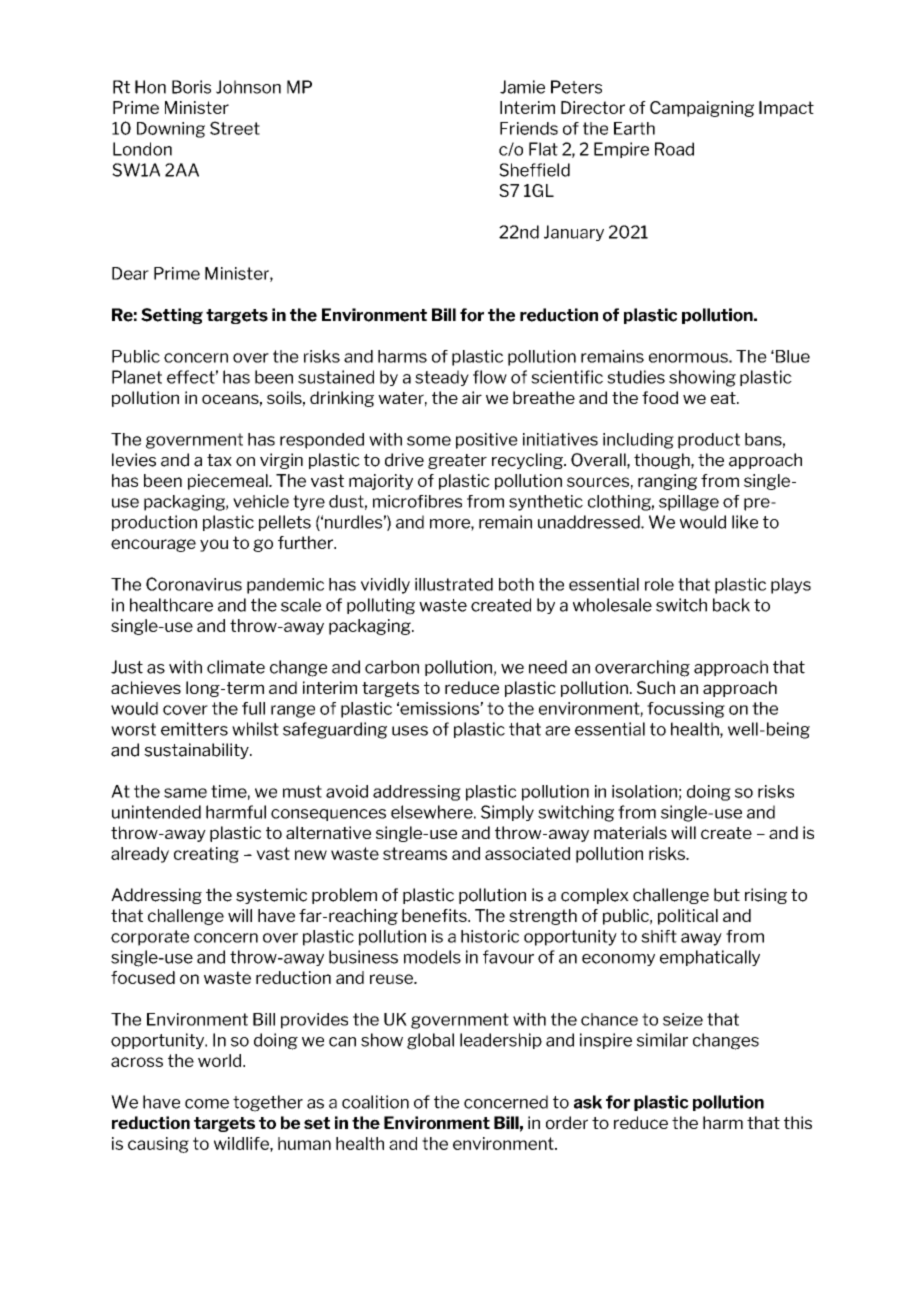 The image size is (924, 1308). Describe the element at coordinates (375, 1102) in the screenshot. I see `coalition` at that location.
